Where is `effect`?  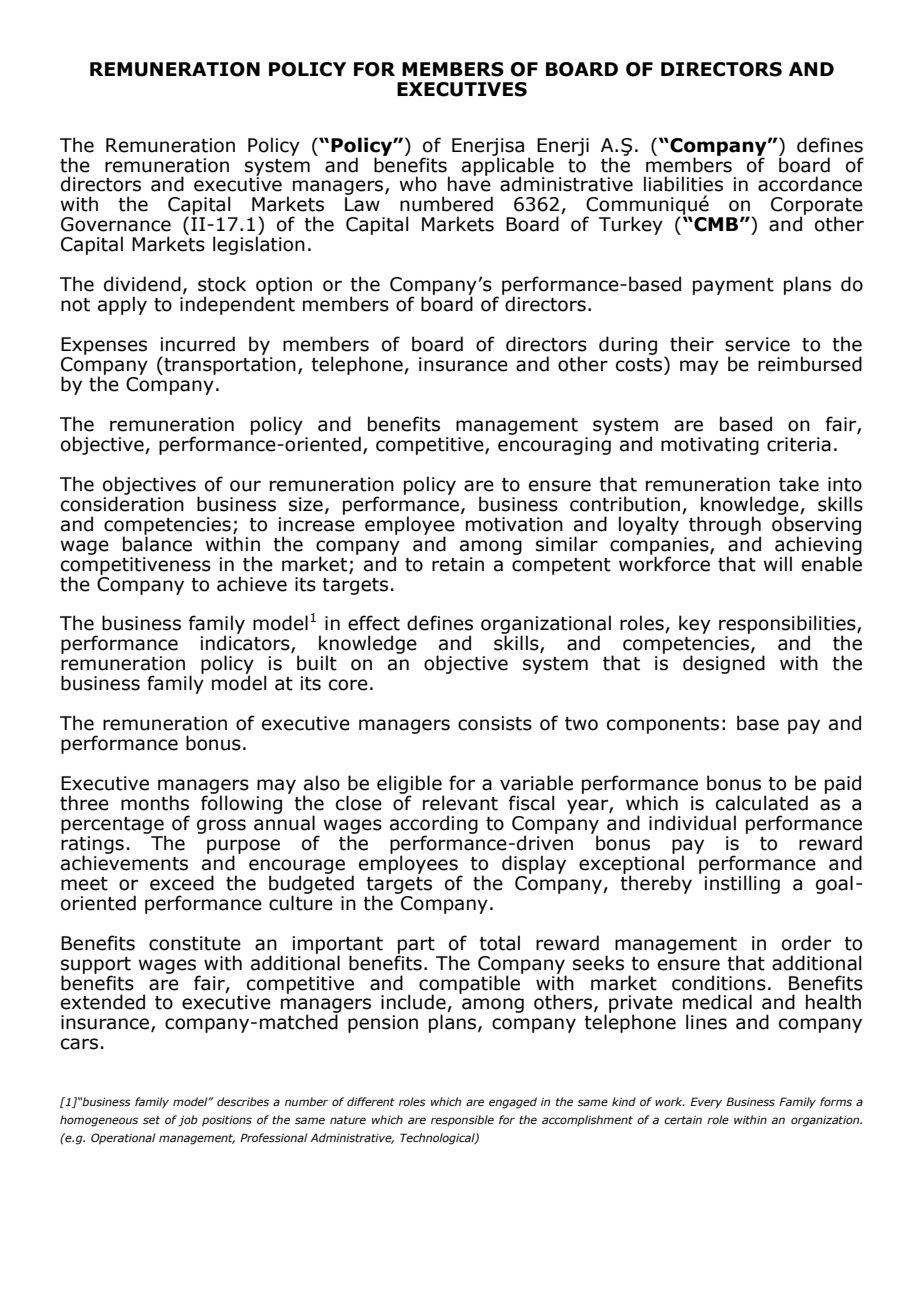 effect is located at coordinates (374, 623).
